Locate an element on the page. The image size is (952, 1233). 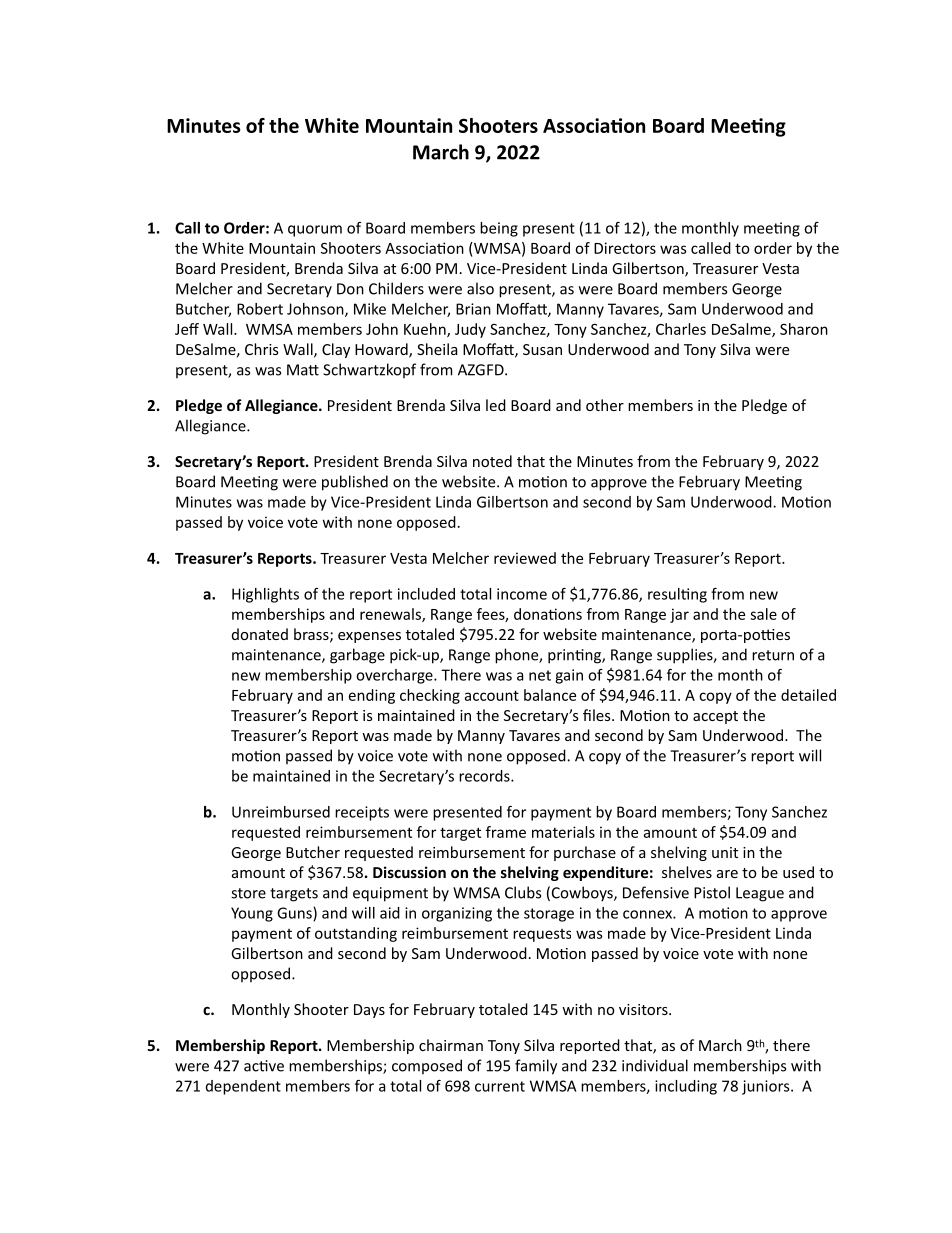
Guns is located at coordinates (295, 914).
